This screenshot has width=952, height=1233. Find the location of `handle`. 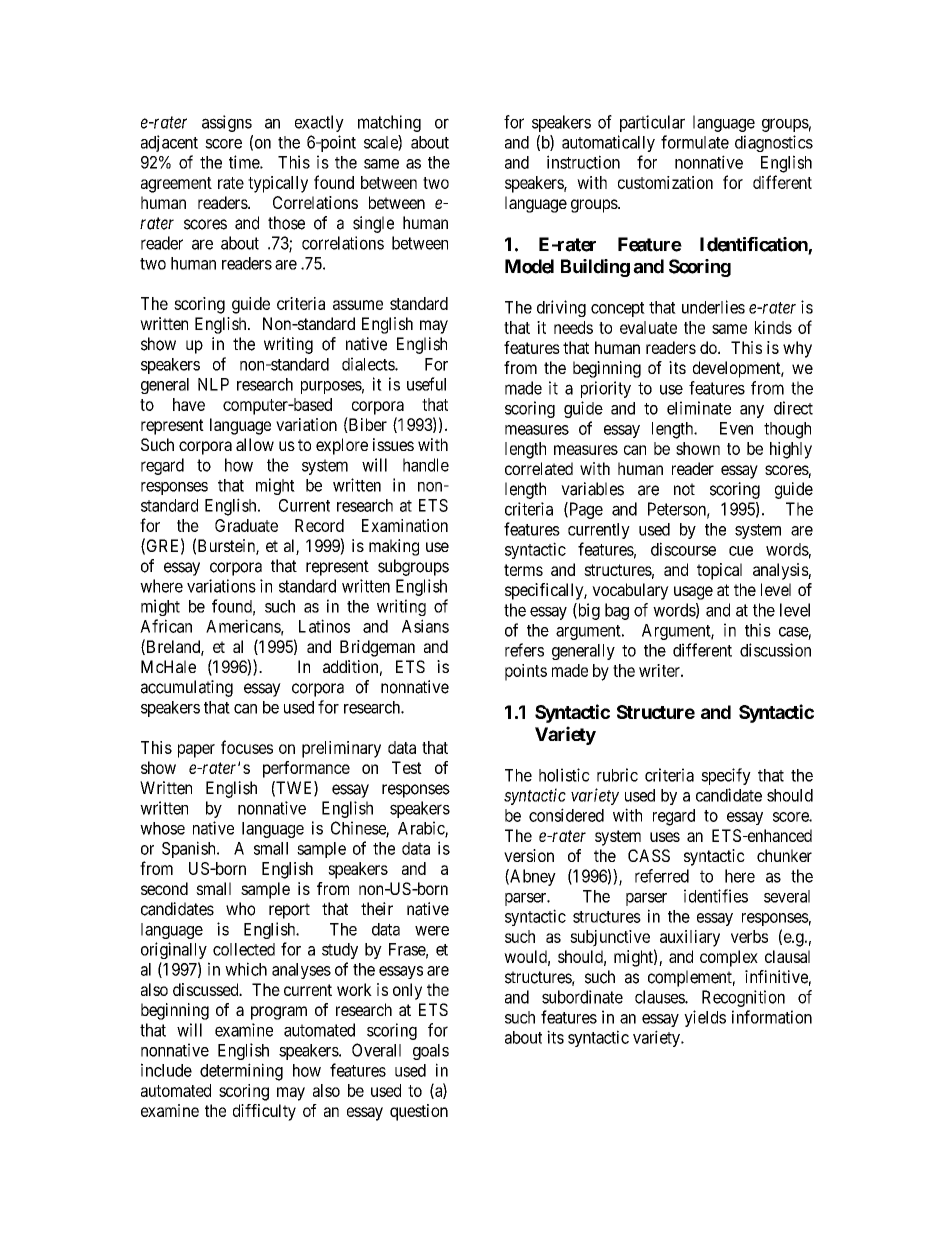

handle is located at coordinates (426, 465).
